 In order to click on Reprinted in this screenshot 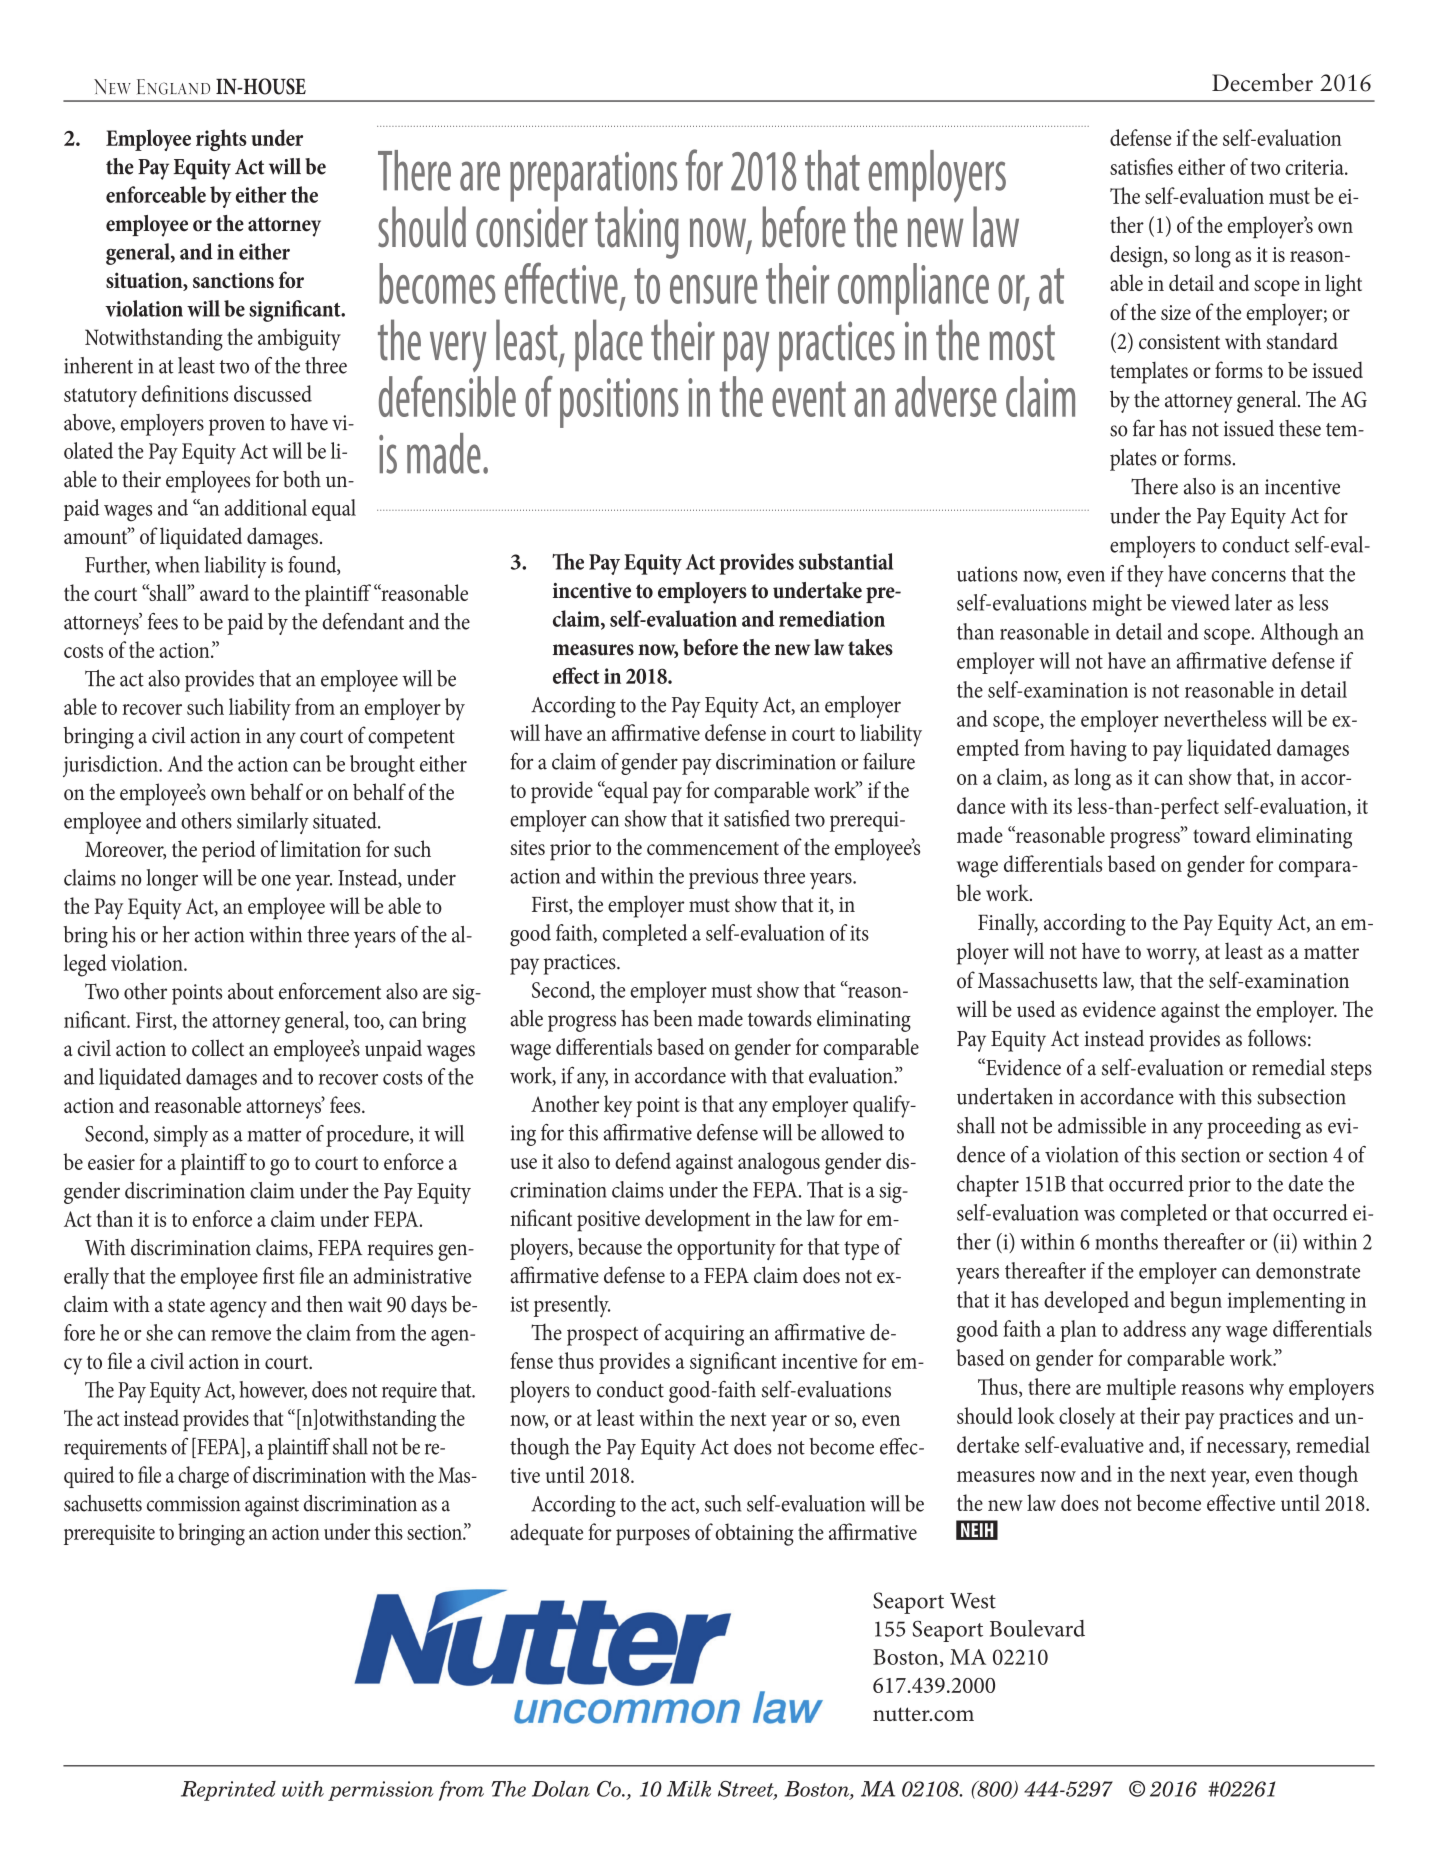, I will do `click(228, 1791)`.
